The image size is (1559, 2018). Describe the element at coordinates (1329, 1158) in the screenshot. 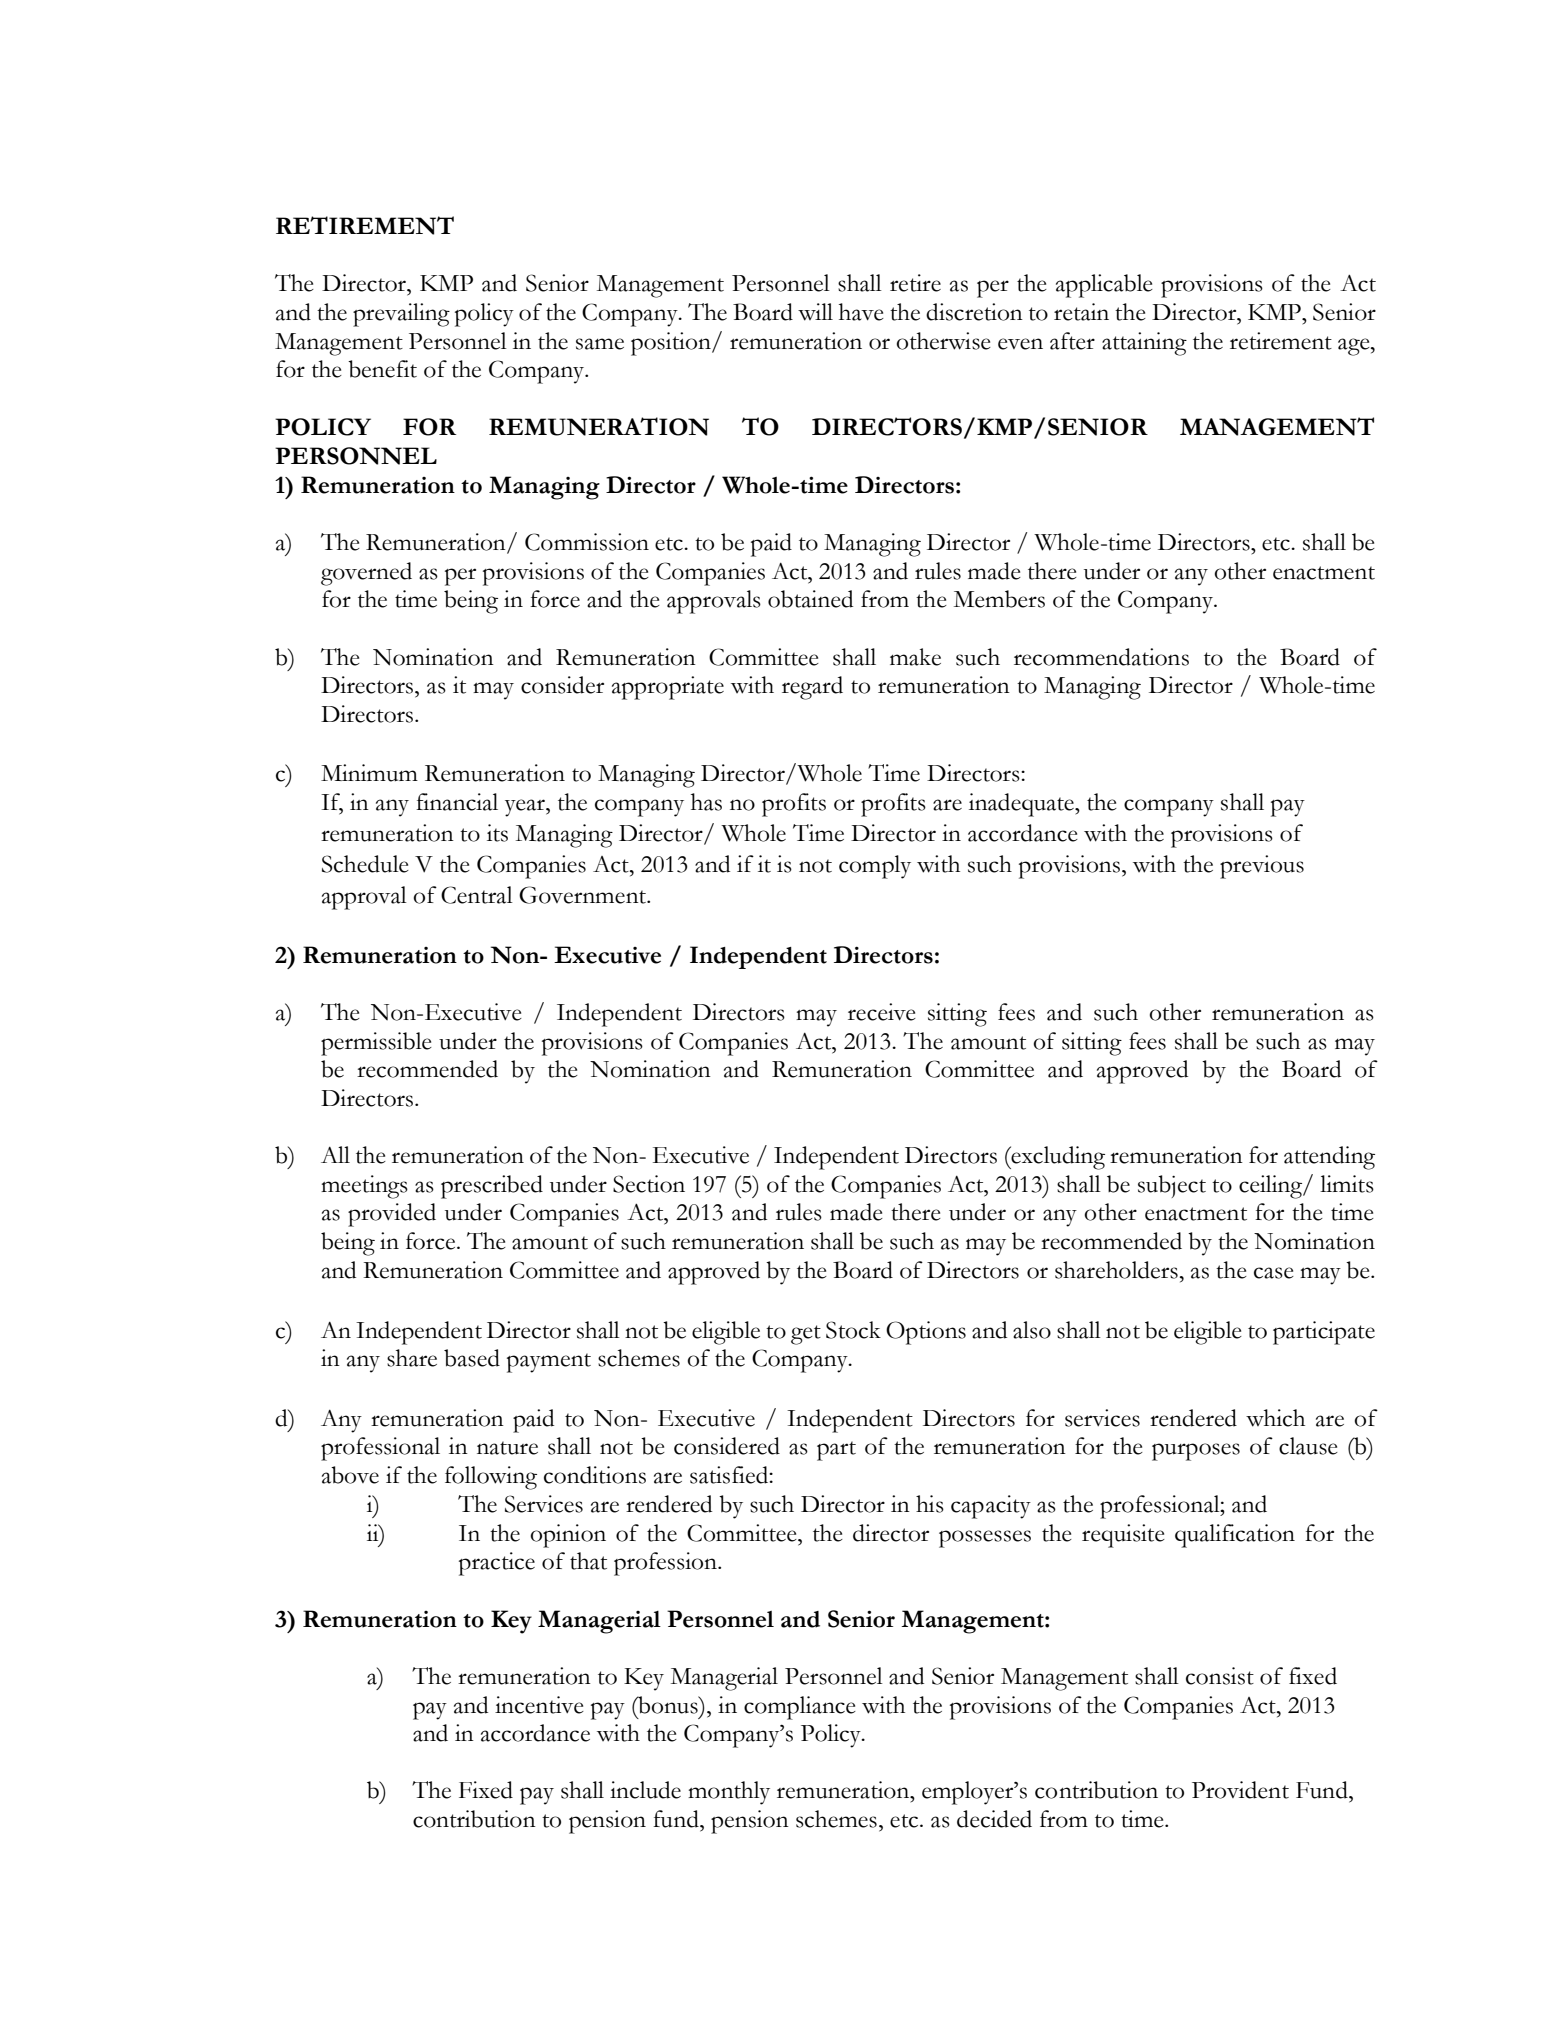

I see `attending` at that location.
